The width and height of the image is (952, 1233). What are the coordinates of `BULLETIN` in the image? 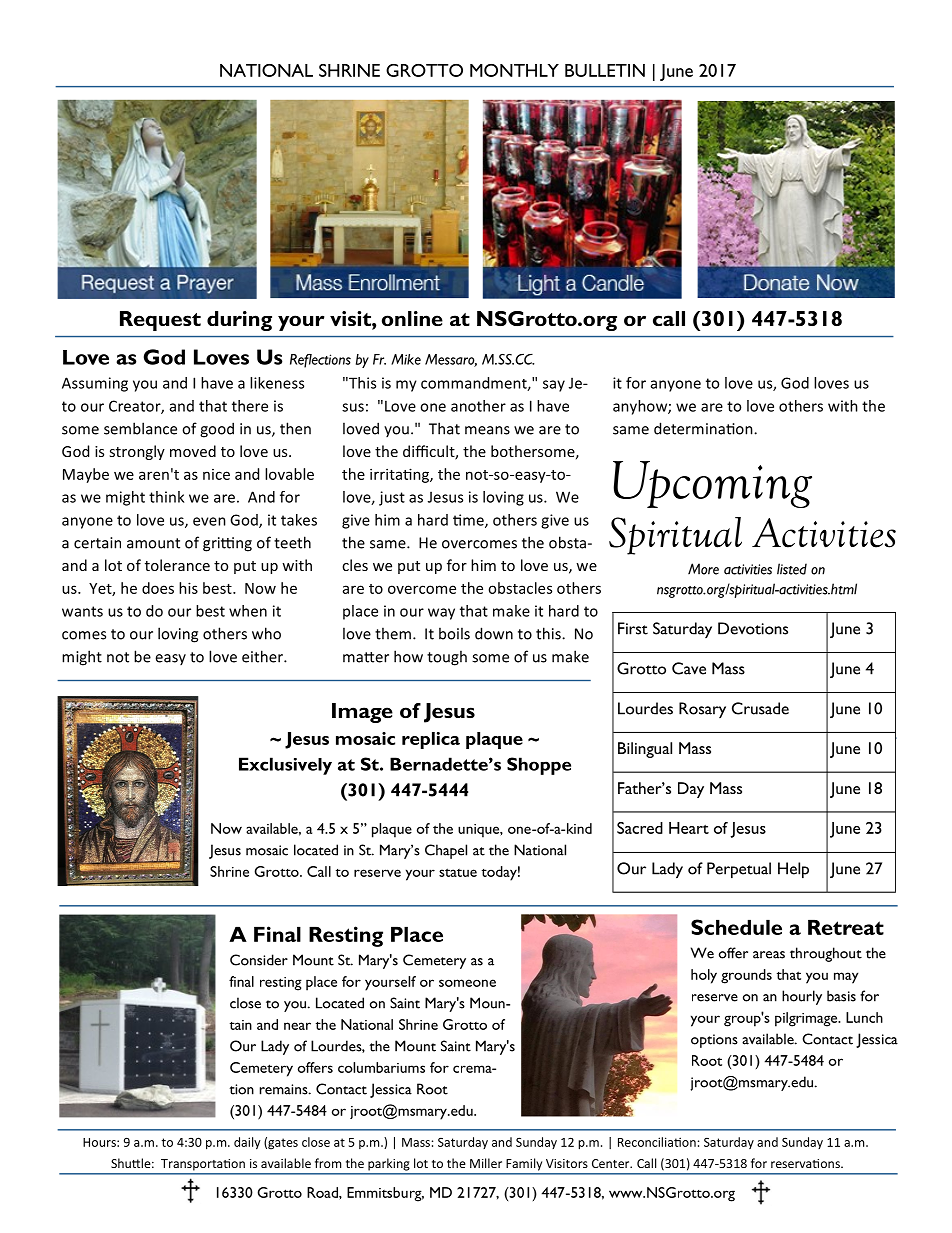 It's located at (605, 70).
